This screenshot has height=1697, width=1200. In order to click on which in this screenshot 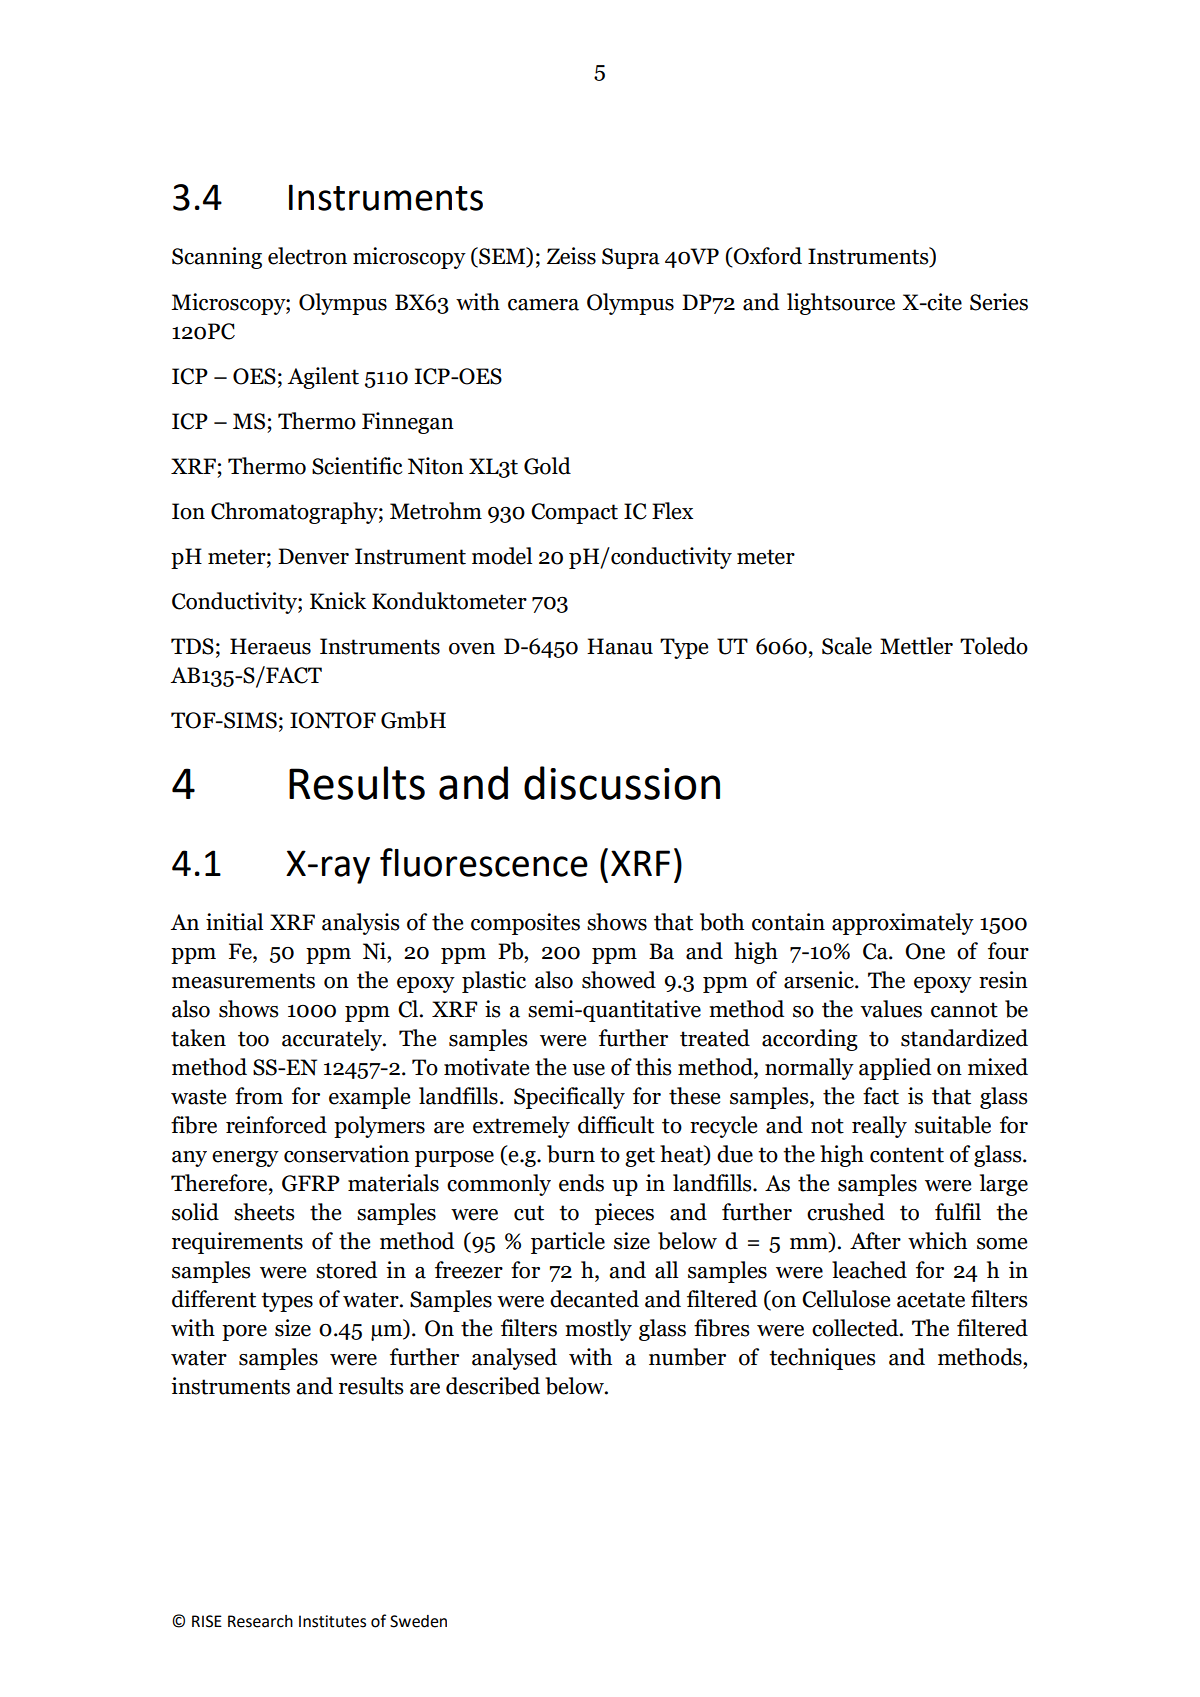, I will do `click(937, 1241)`.
